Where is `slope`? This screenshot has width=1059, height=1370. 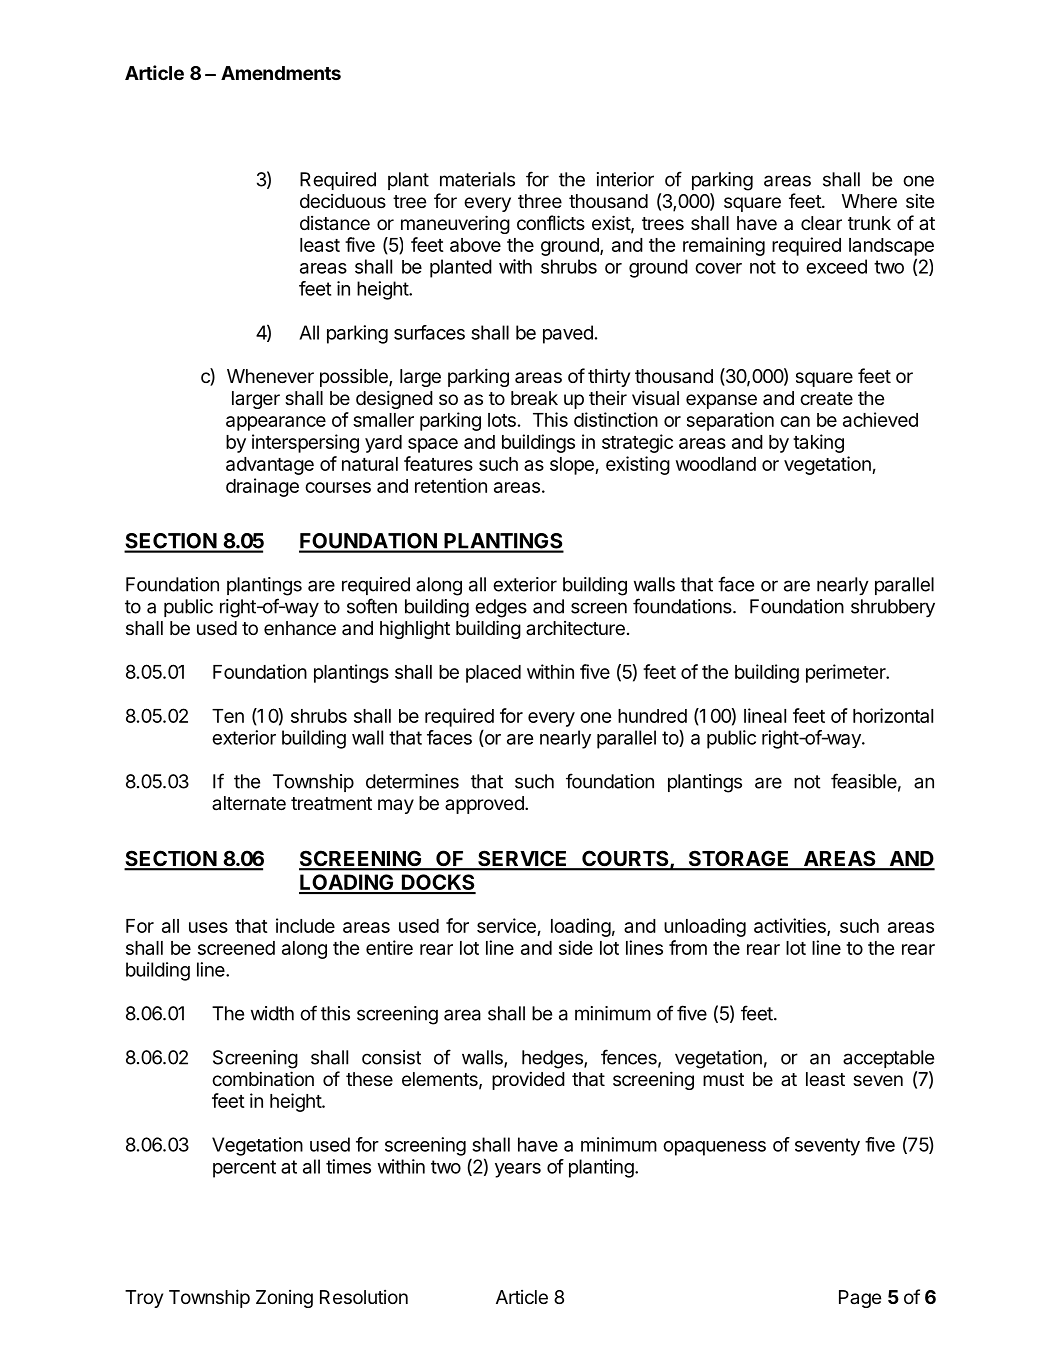 slope is located at coordinates (573, 466).
